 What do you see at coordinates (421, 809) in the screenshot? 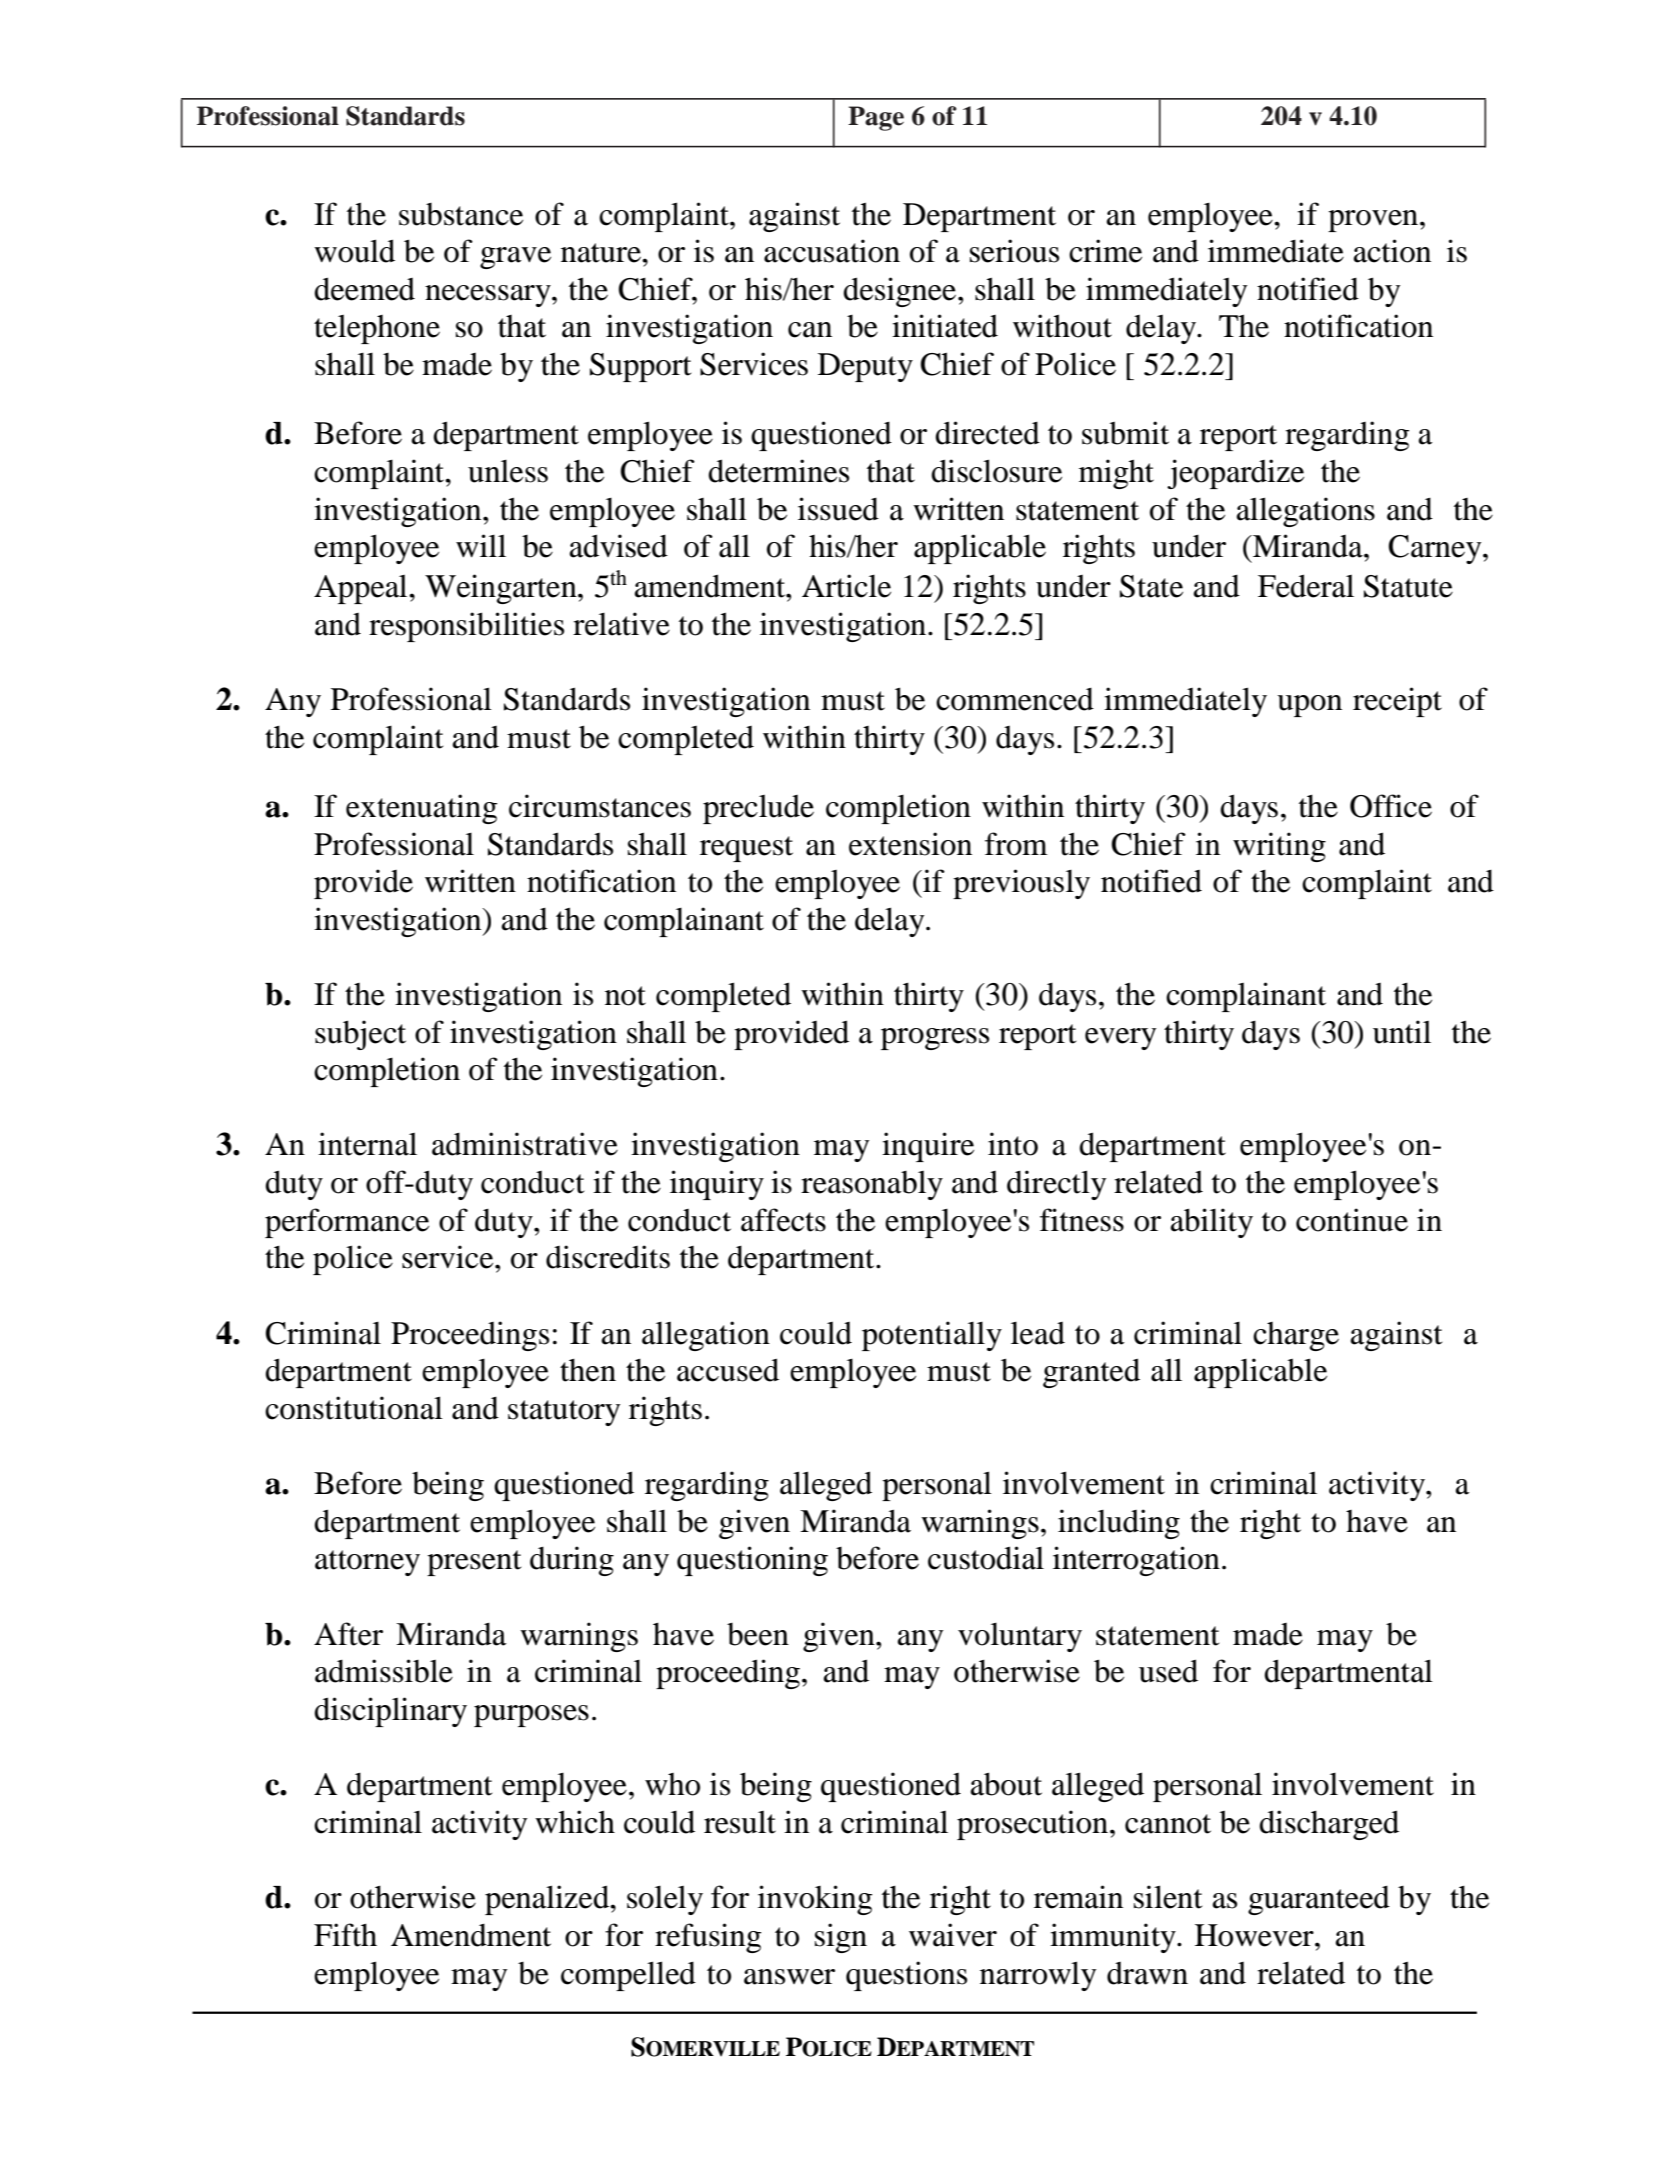
I see `extenuating` at bounding box center [421, 809].
